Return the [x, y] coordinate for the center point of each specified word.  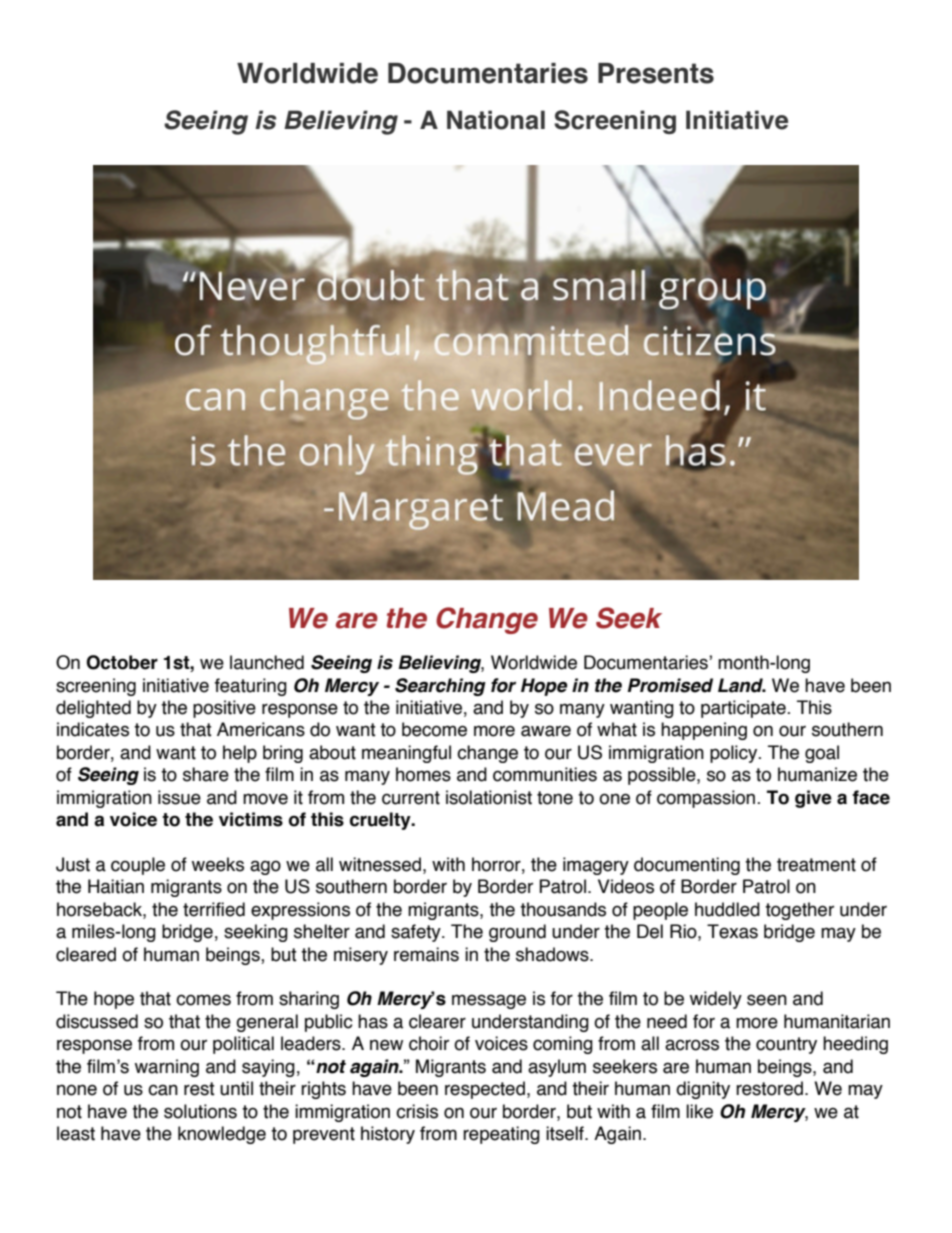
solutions [200, 1111]
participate [744, 709]
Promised [670, 685]
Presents [656, 73]
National [496, 120]
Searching [440, 687]
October [122, 662]
